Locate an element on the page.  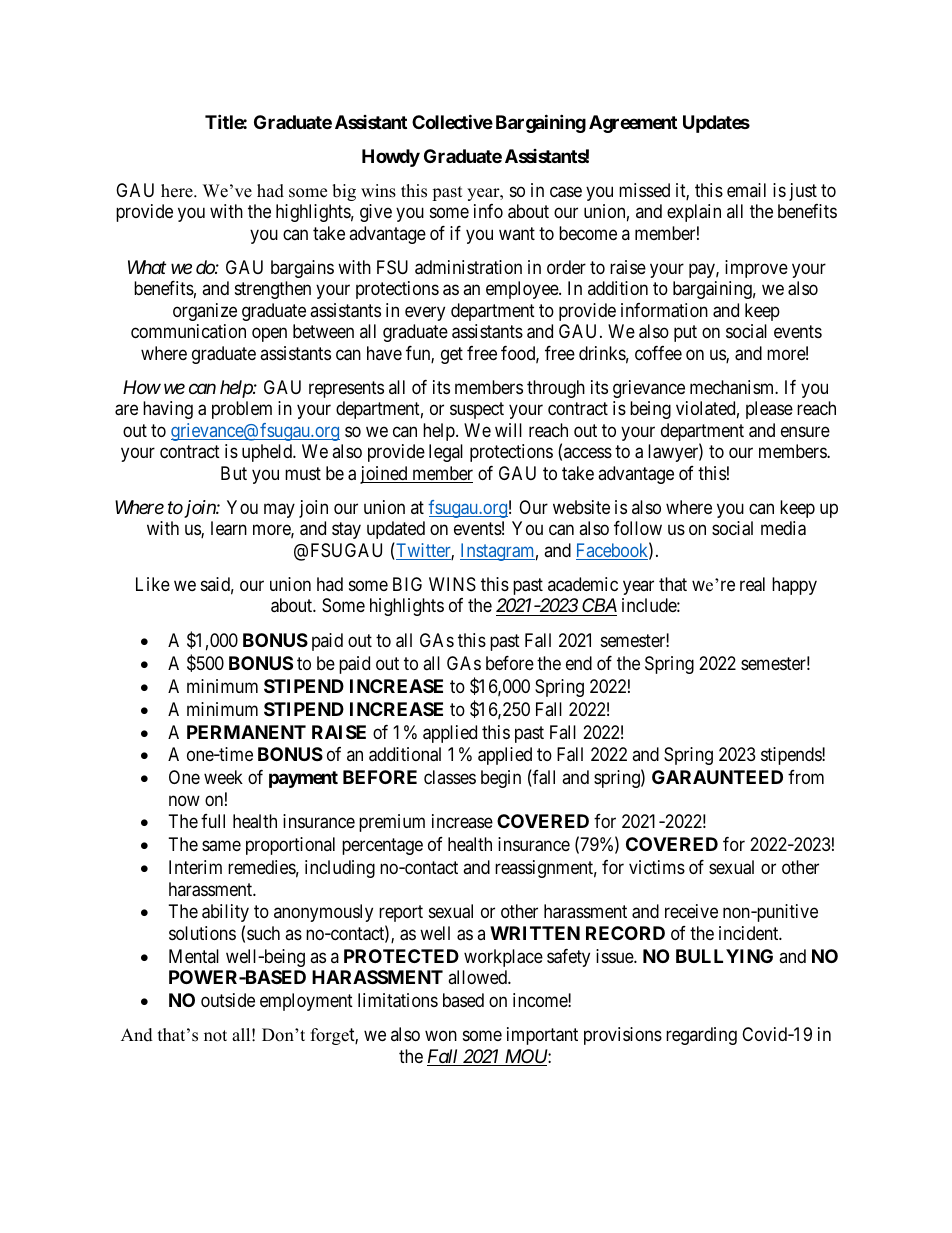
PERMANENT is located at coordinates (246, 732).
